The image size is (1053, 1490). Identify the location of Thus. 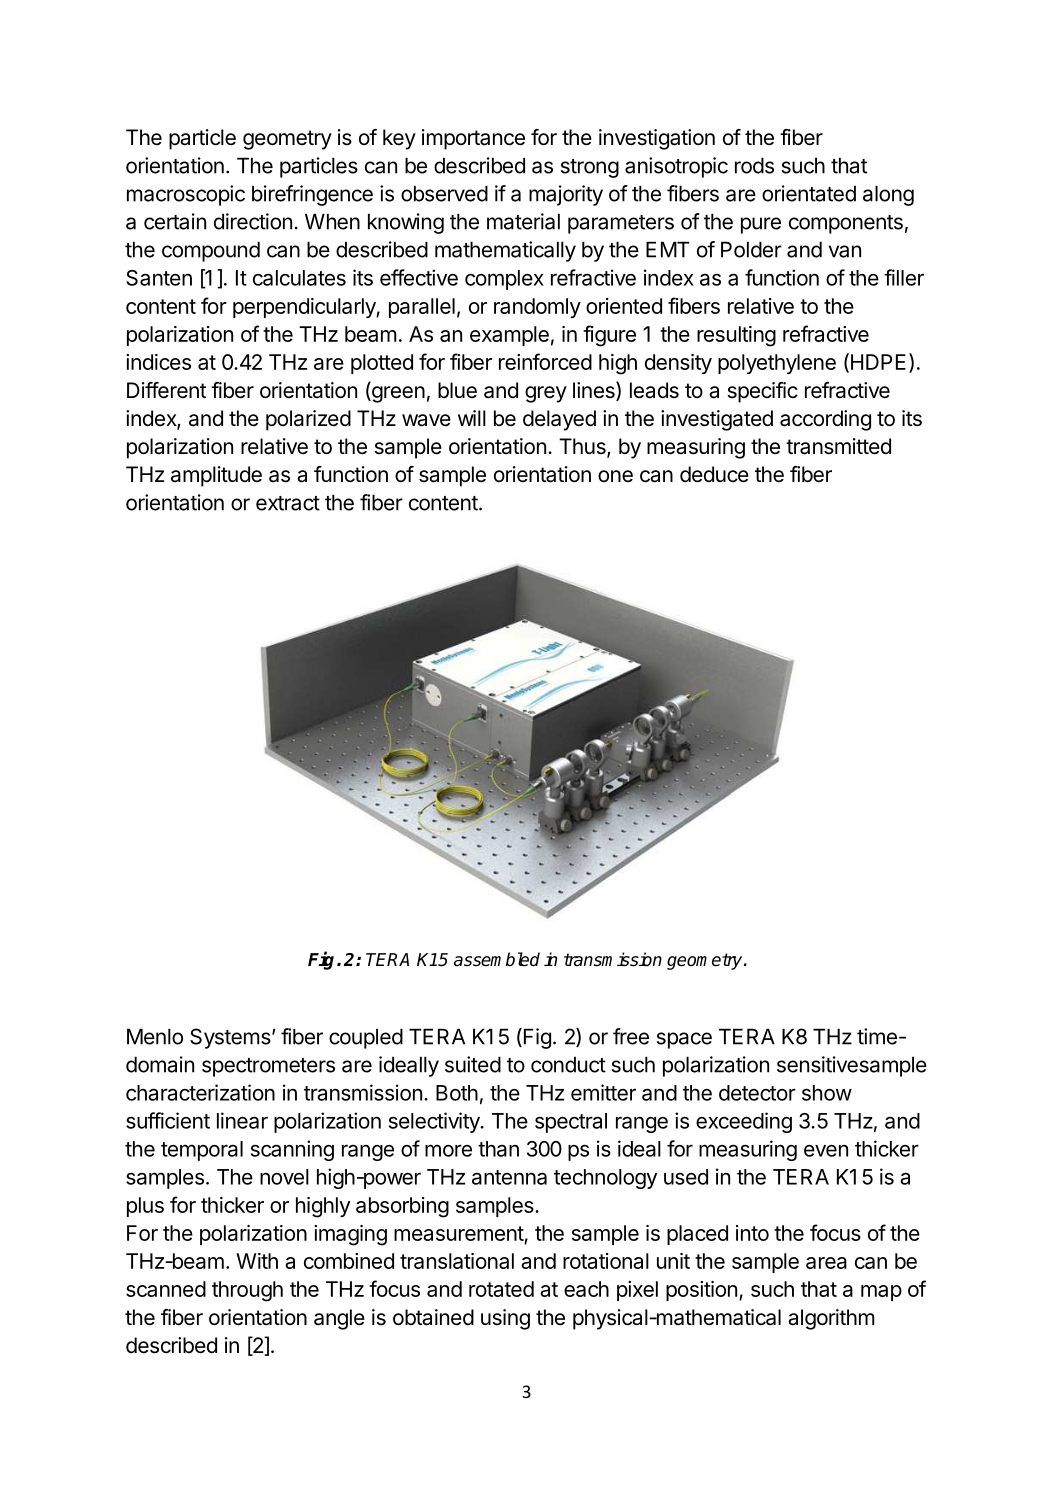
(583, 447).
